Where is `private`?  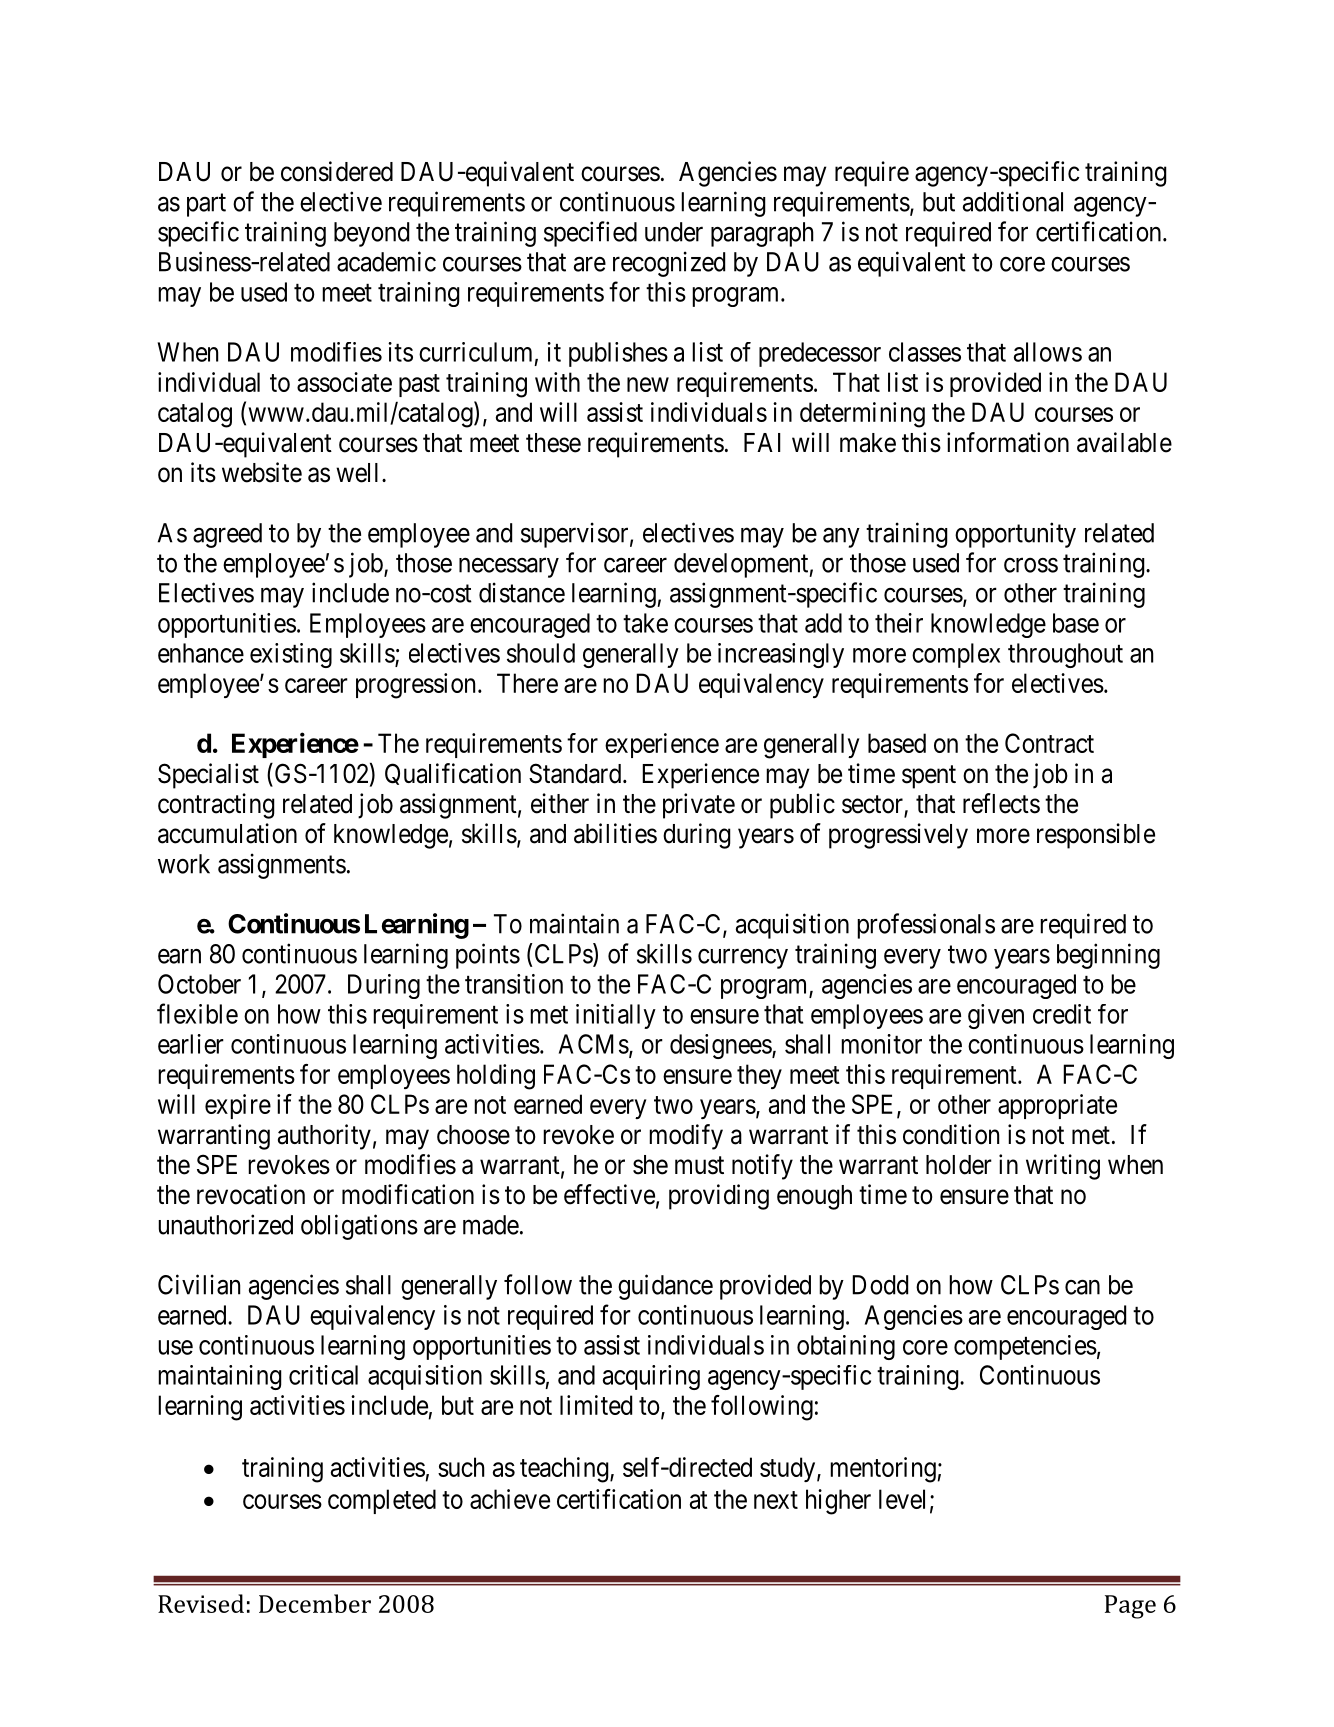 private is located at coordinates (699, 806).
